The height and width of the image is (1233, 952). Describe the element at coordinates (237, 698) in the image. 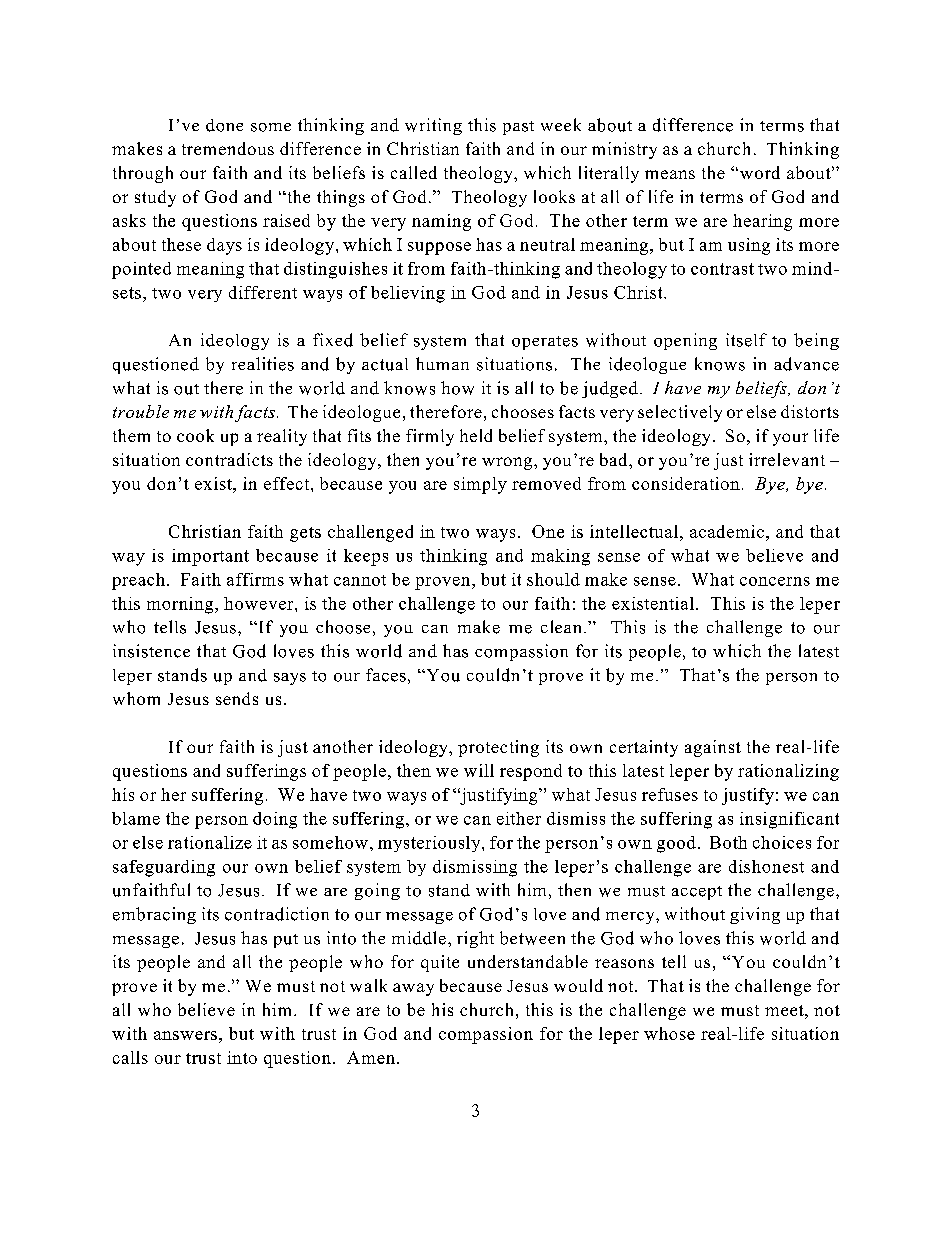

I see `sends` at that location.
